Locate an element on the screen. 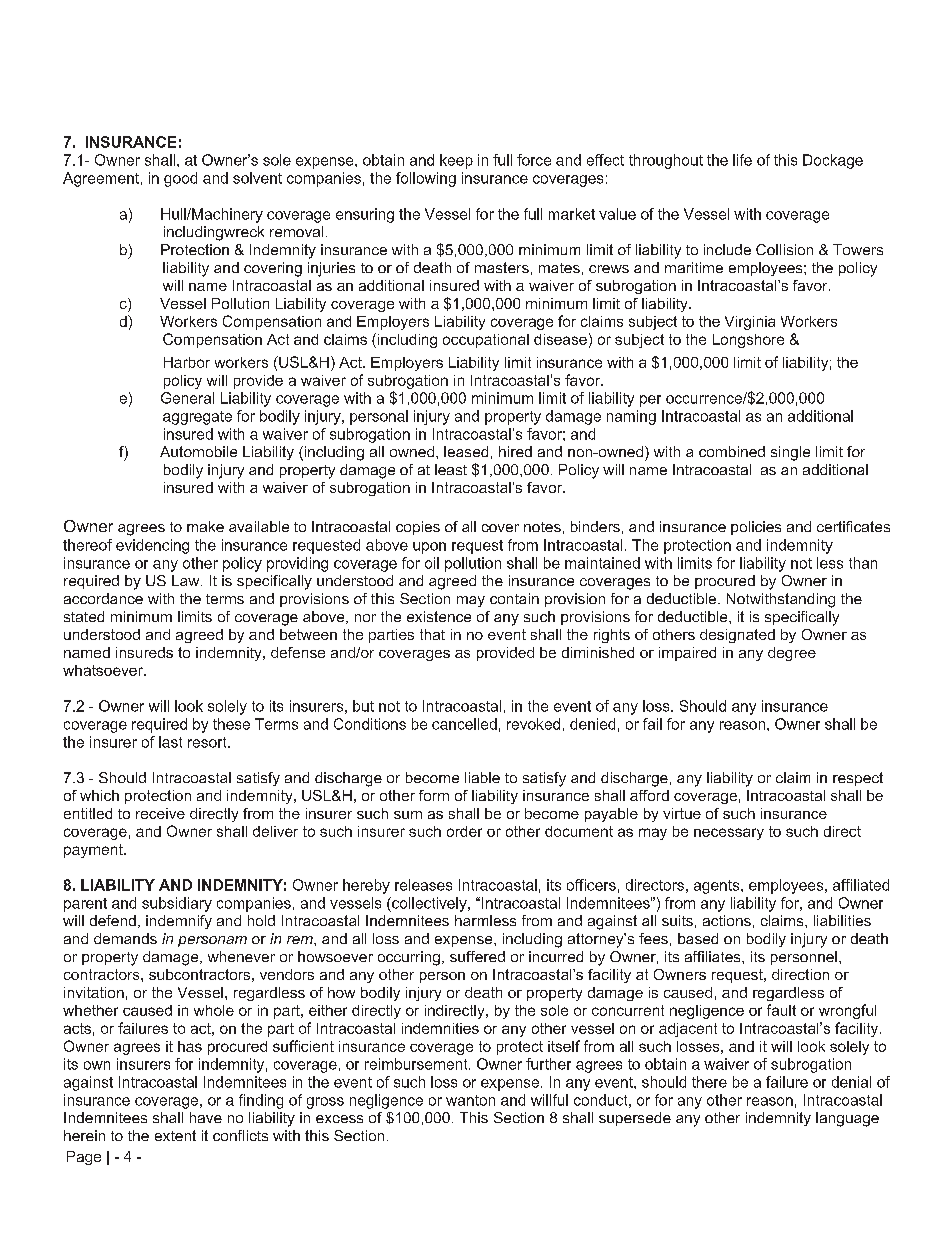 The image size is (952, 1233). releases is located at coordinates (423, 885).
